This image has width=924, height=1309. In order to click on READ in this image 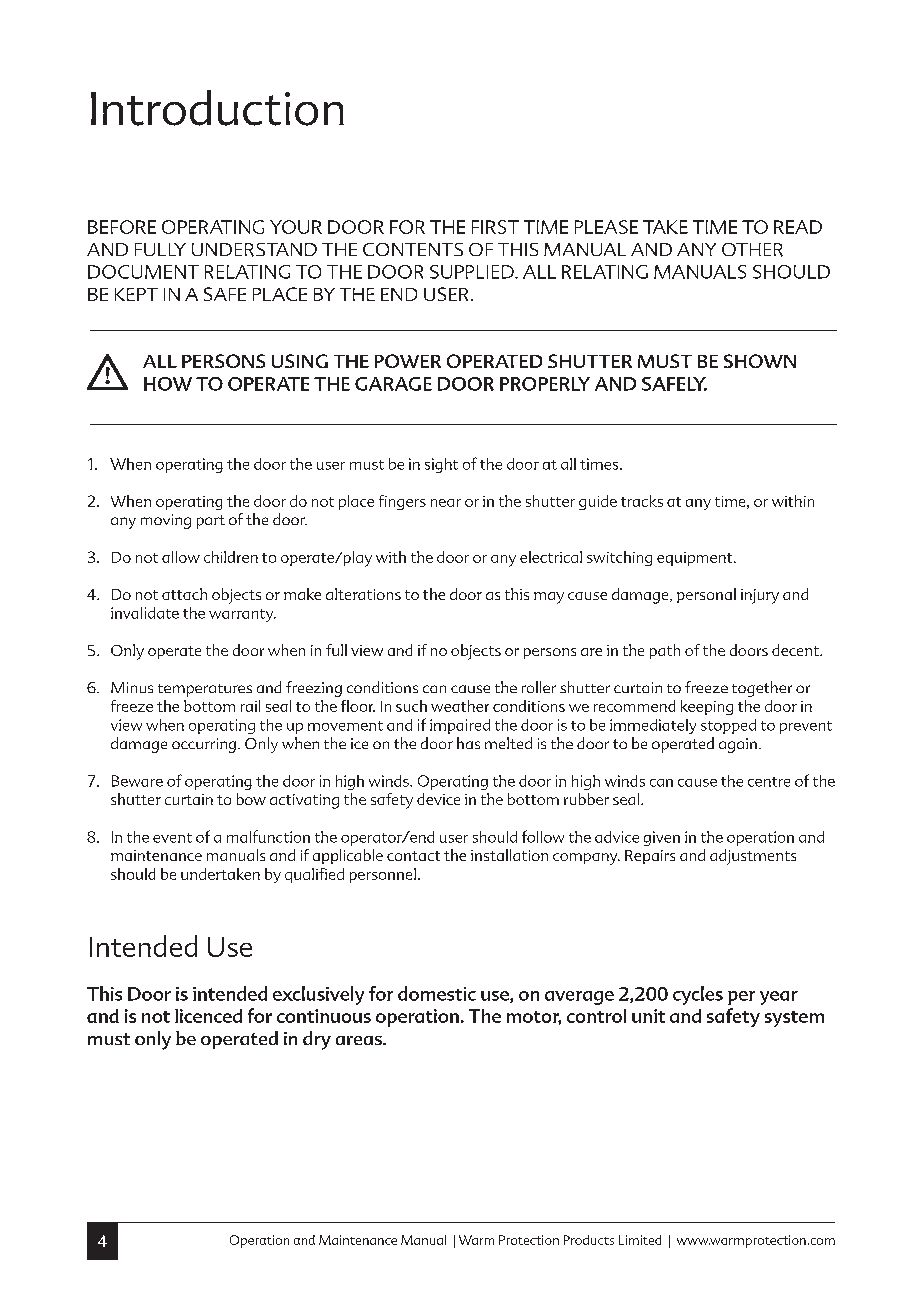, I will do `click(798, 227)`.
